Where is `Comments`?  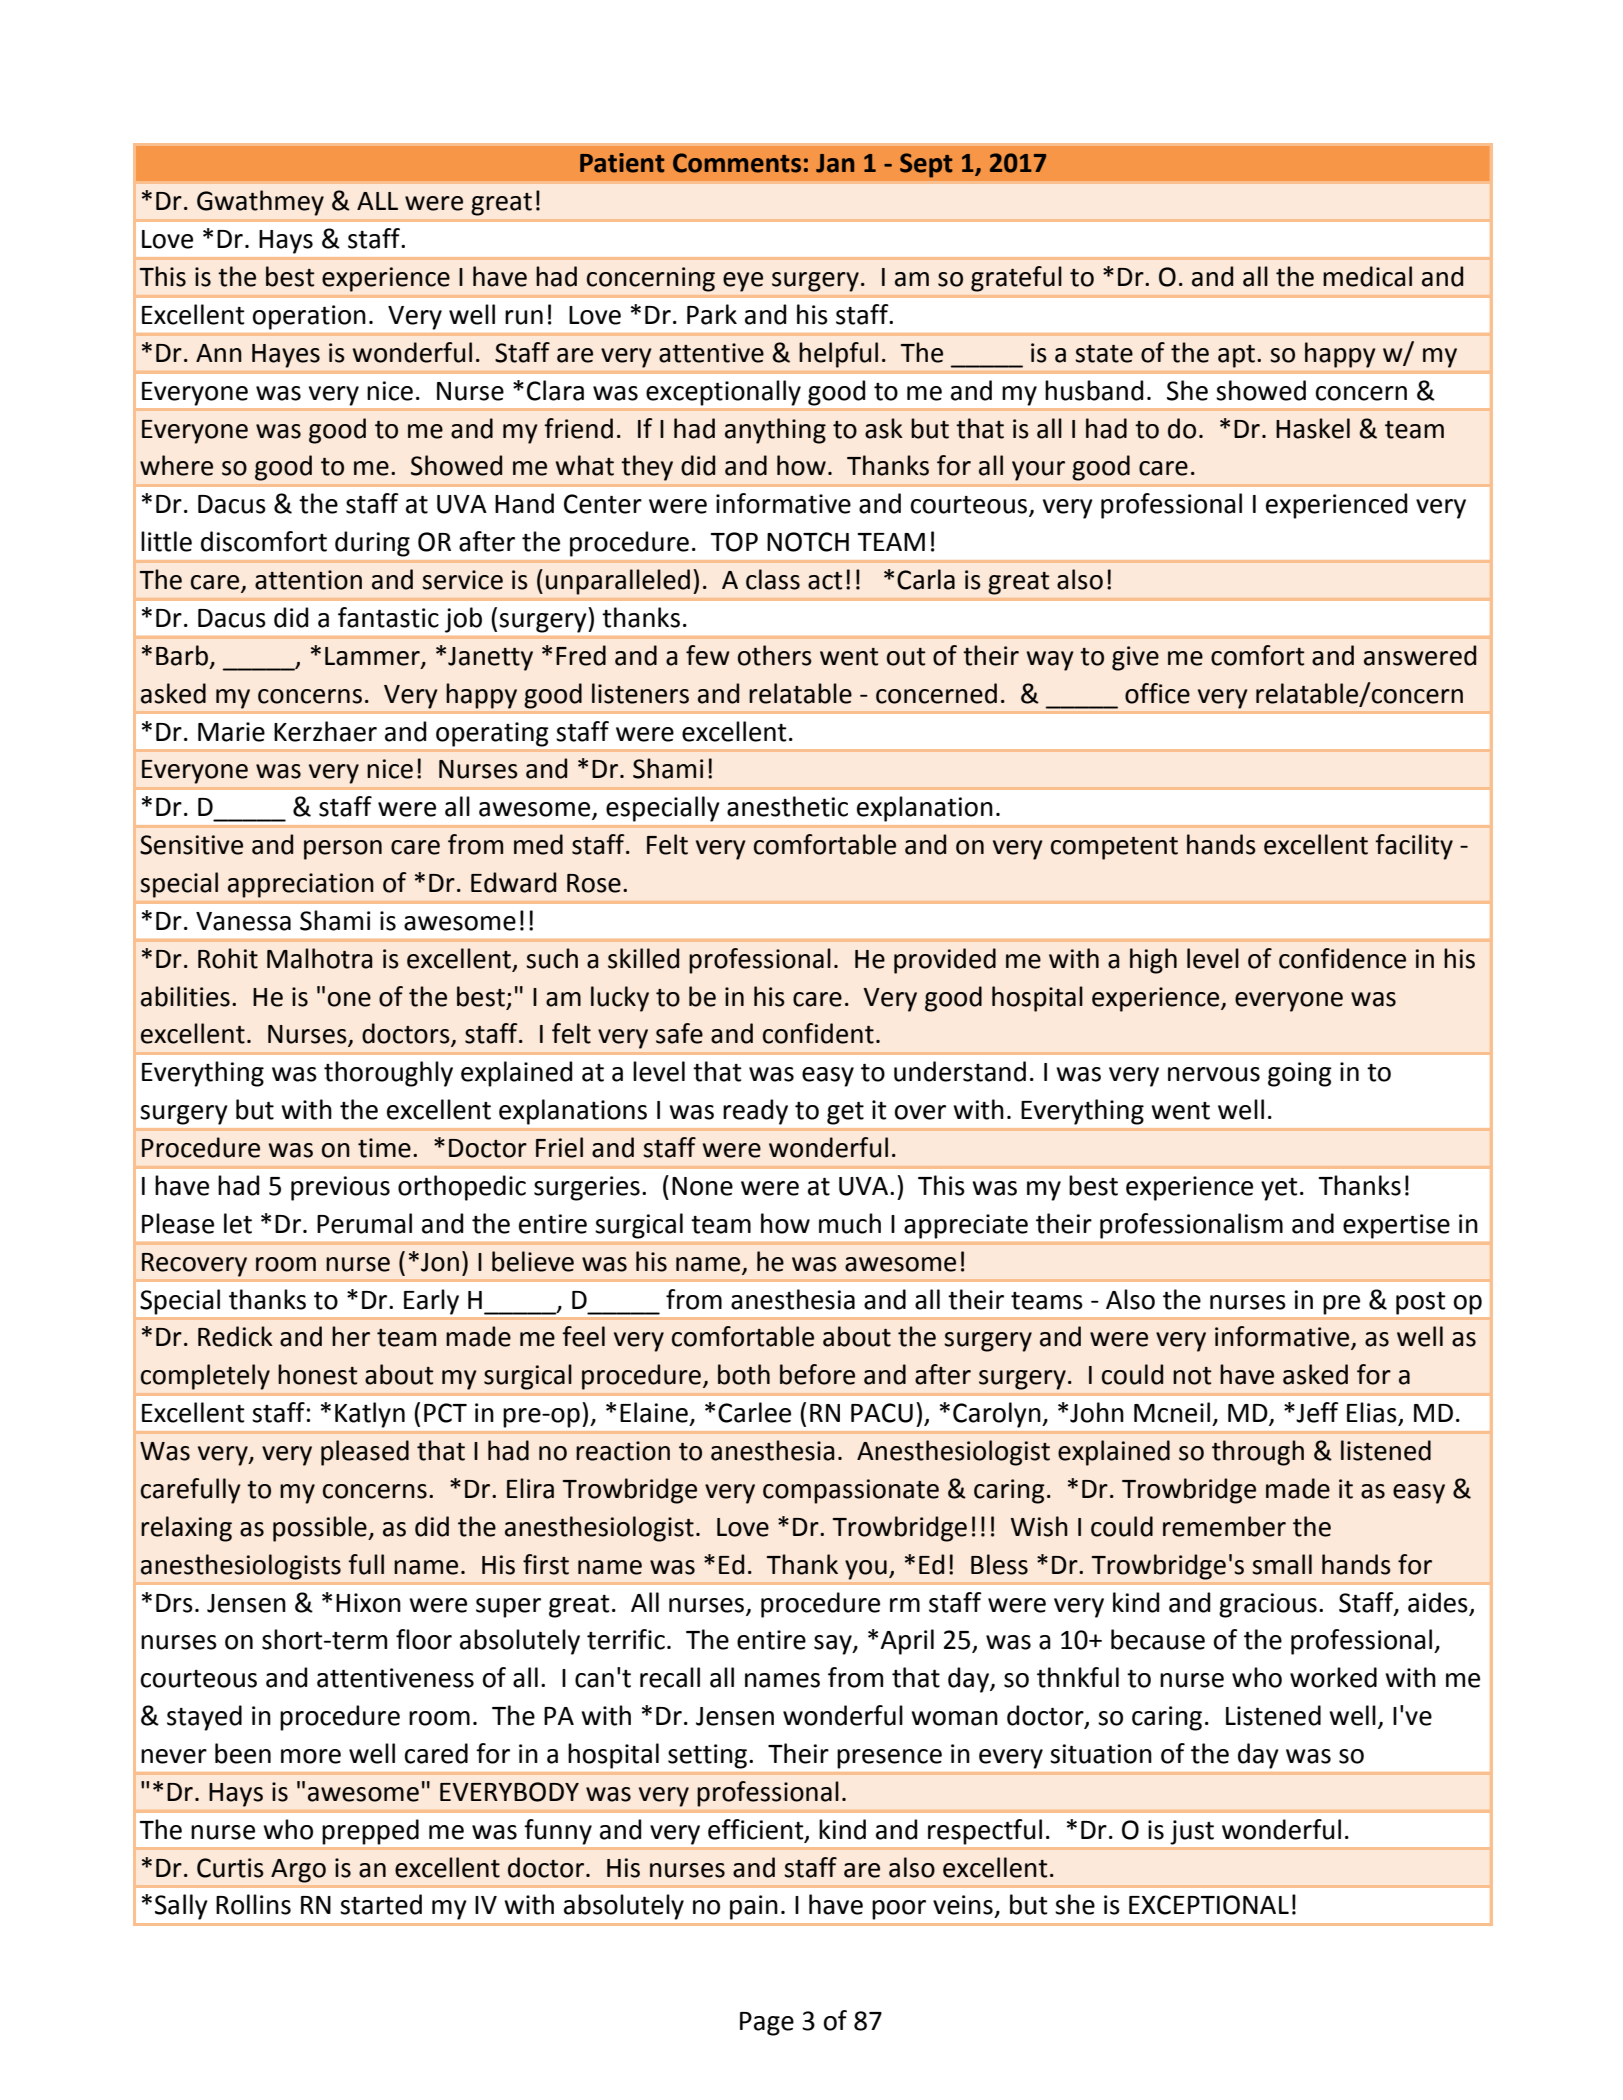 Comments is located at coordinates (737, 163).
